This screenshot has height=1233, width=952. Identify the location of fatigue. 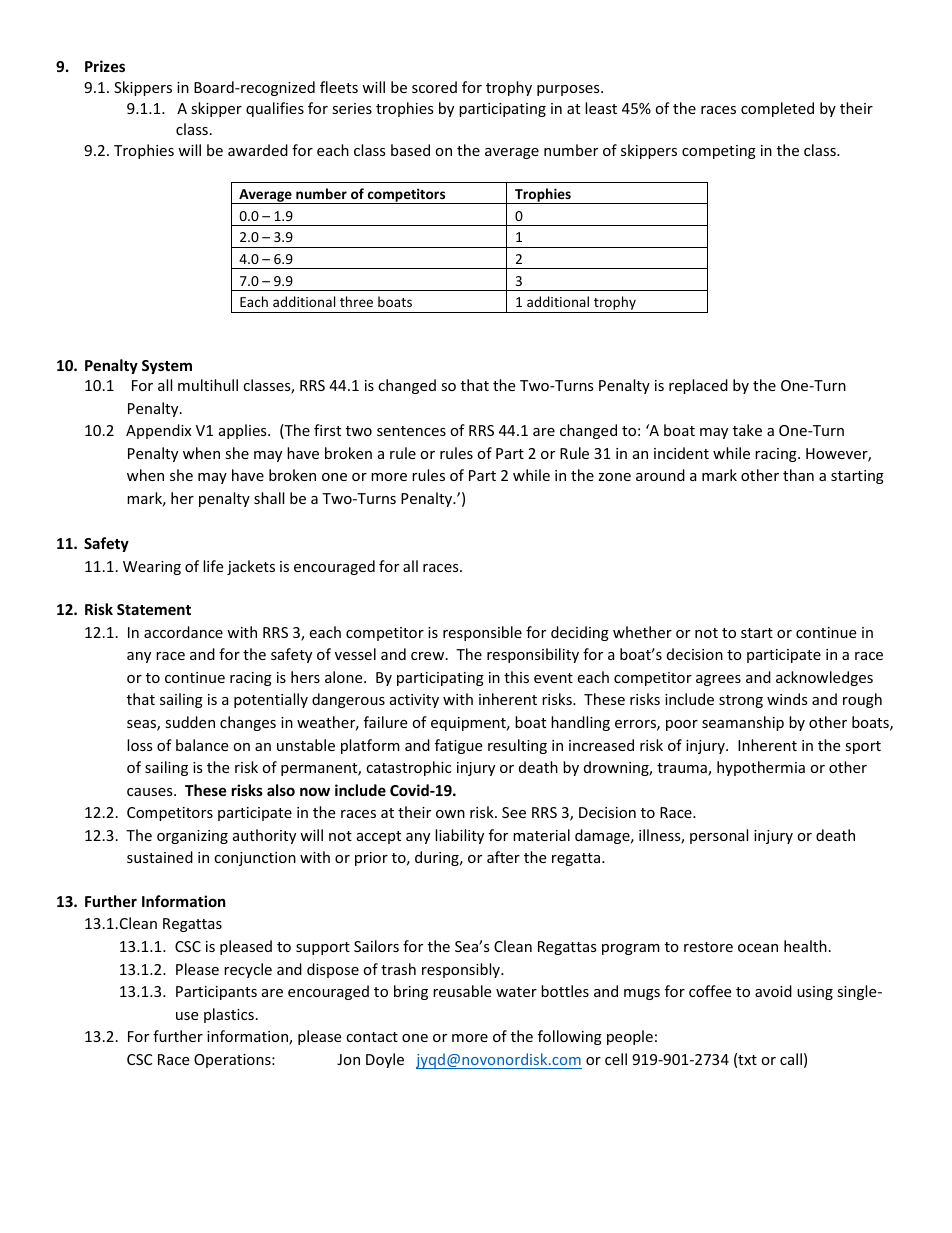
(458, 746).
